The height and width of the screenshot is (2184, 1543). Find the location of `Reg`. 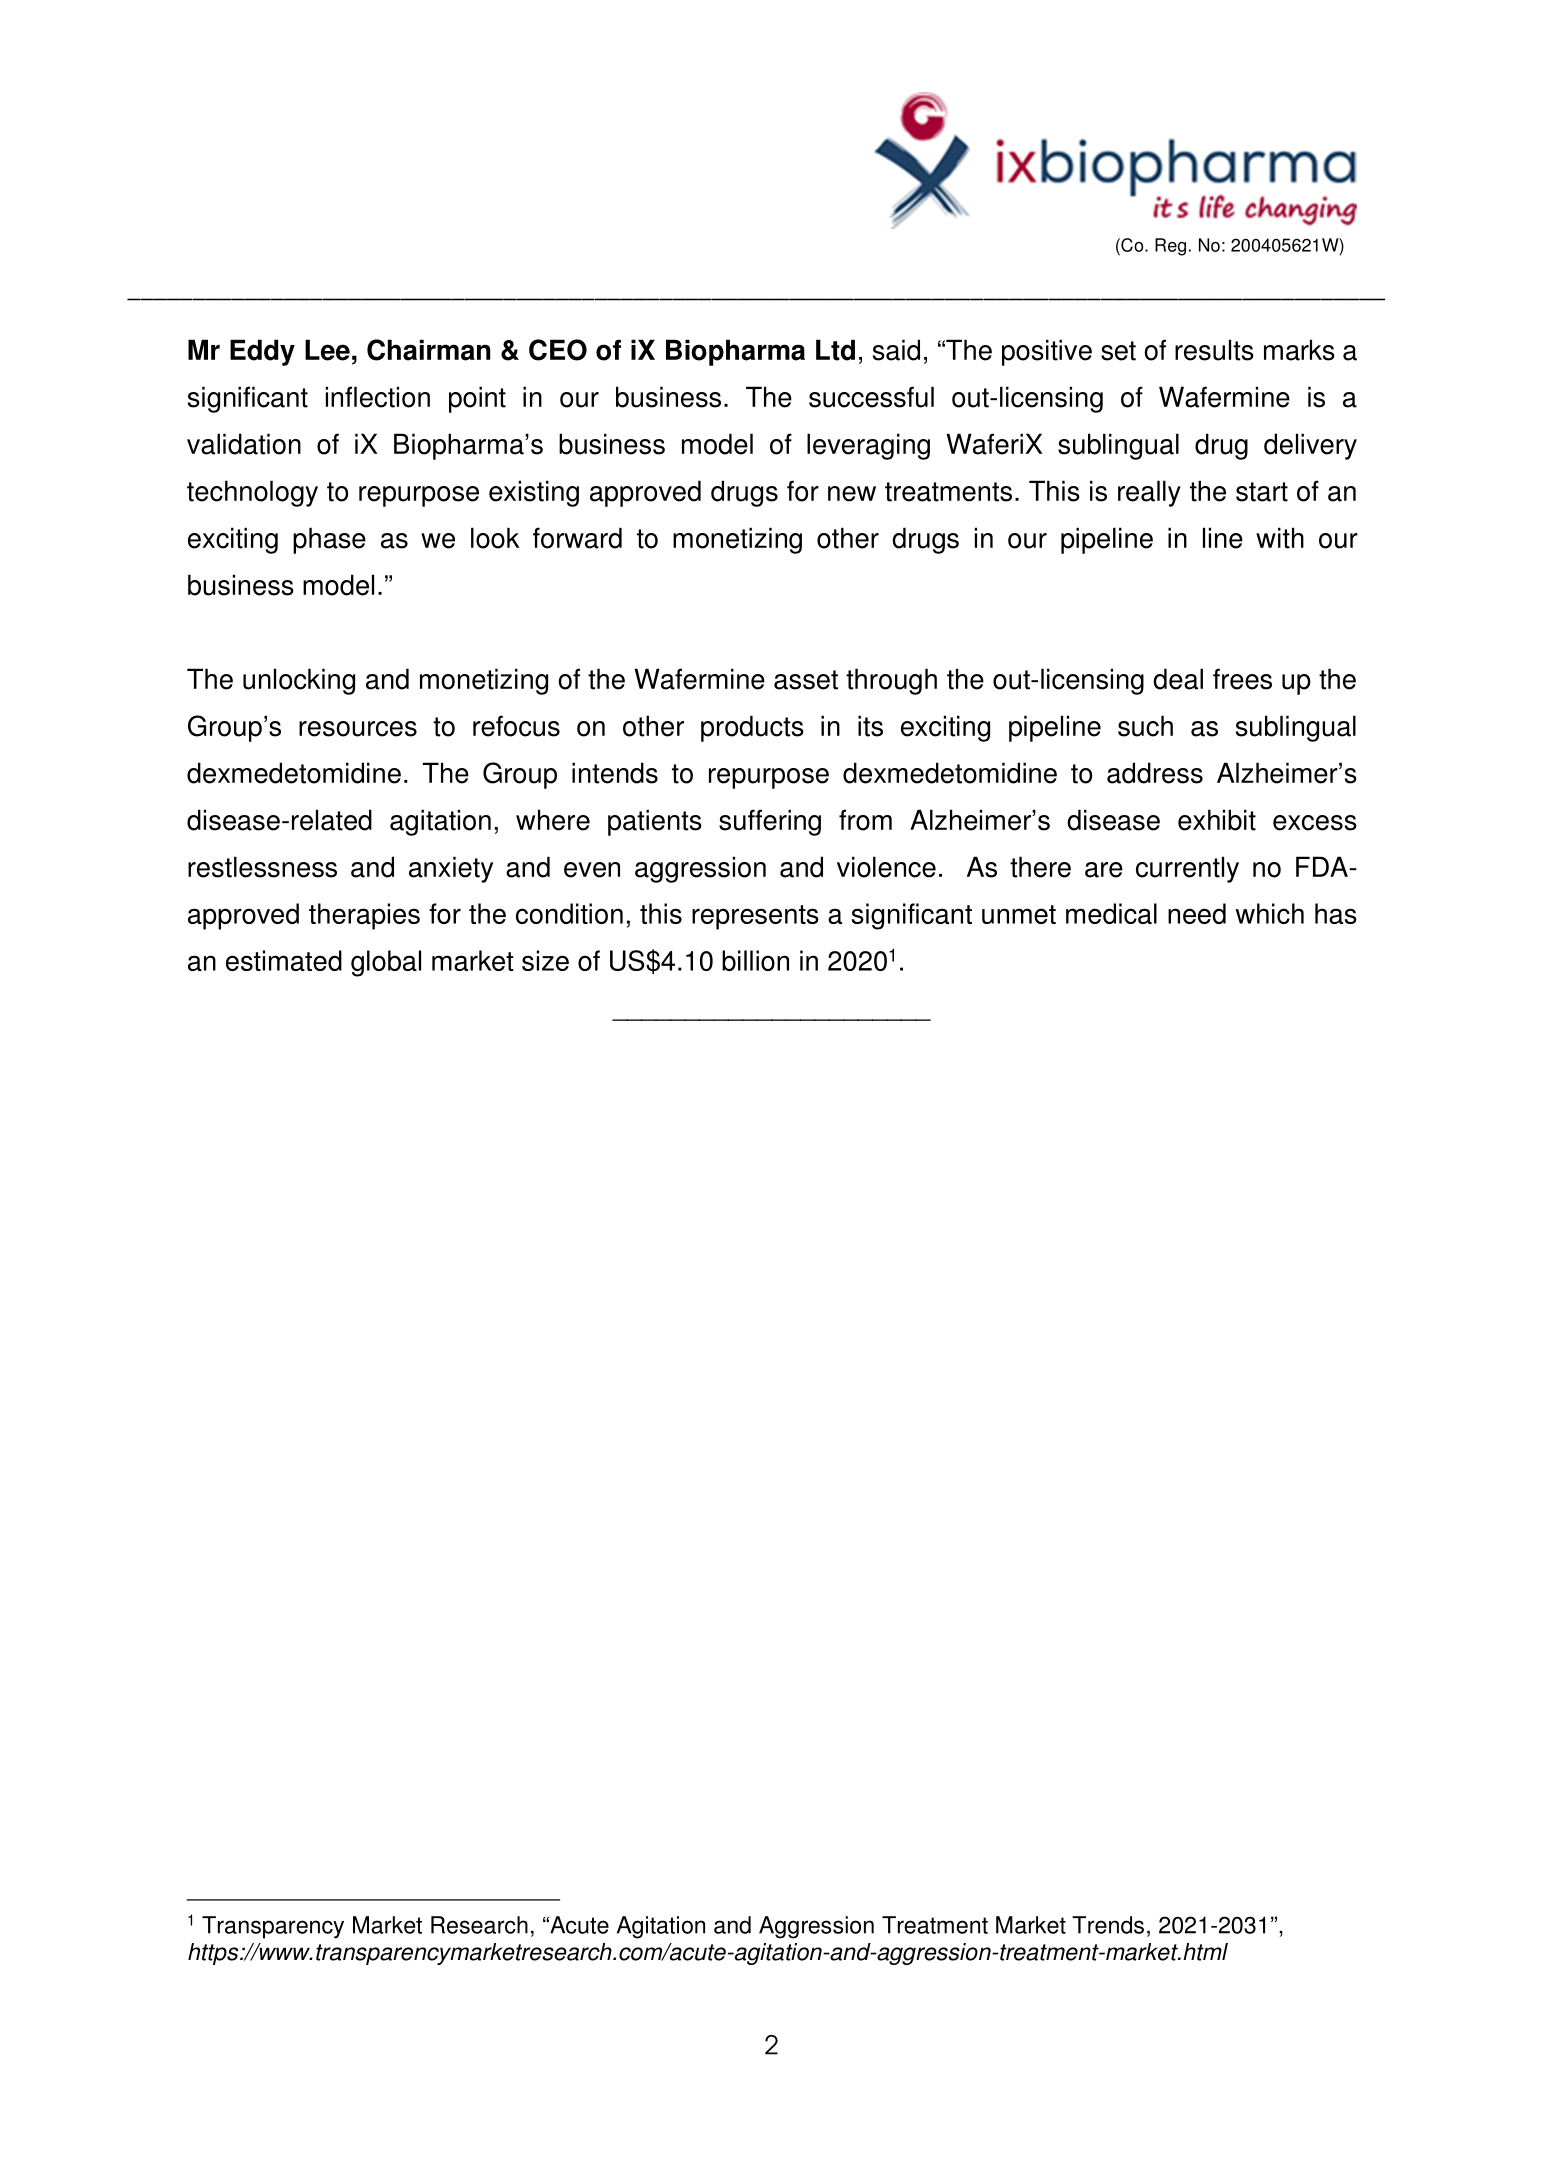

Reg is located at coordinates (1170, 247).
